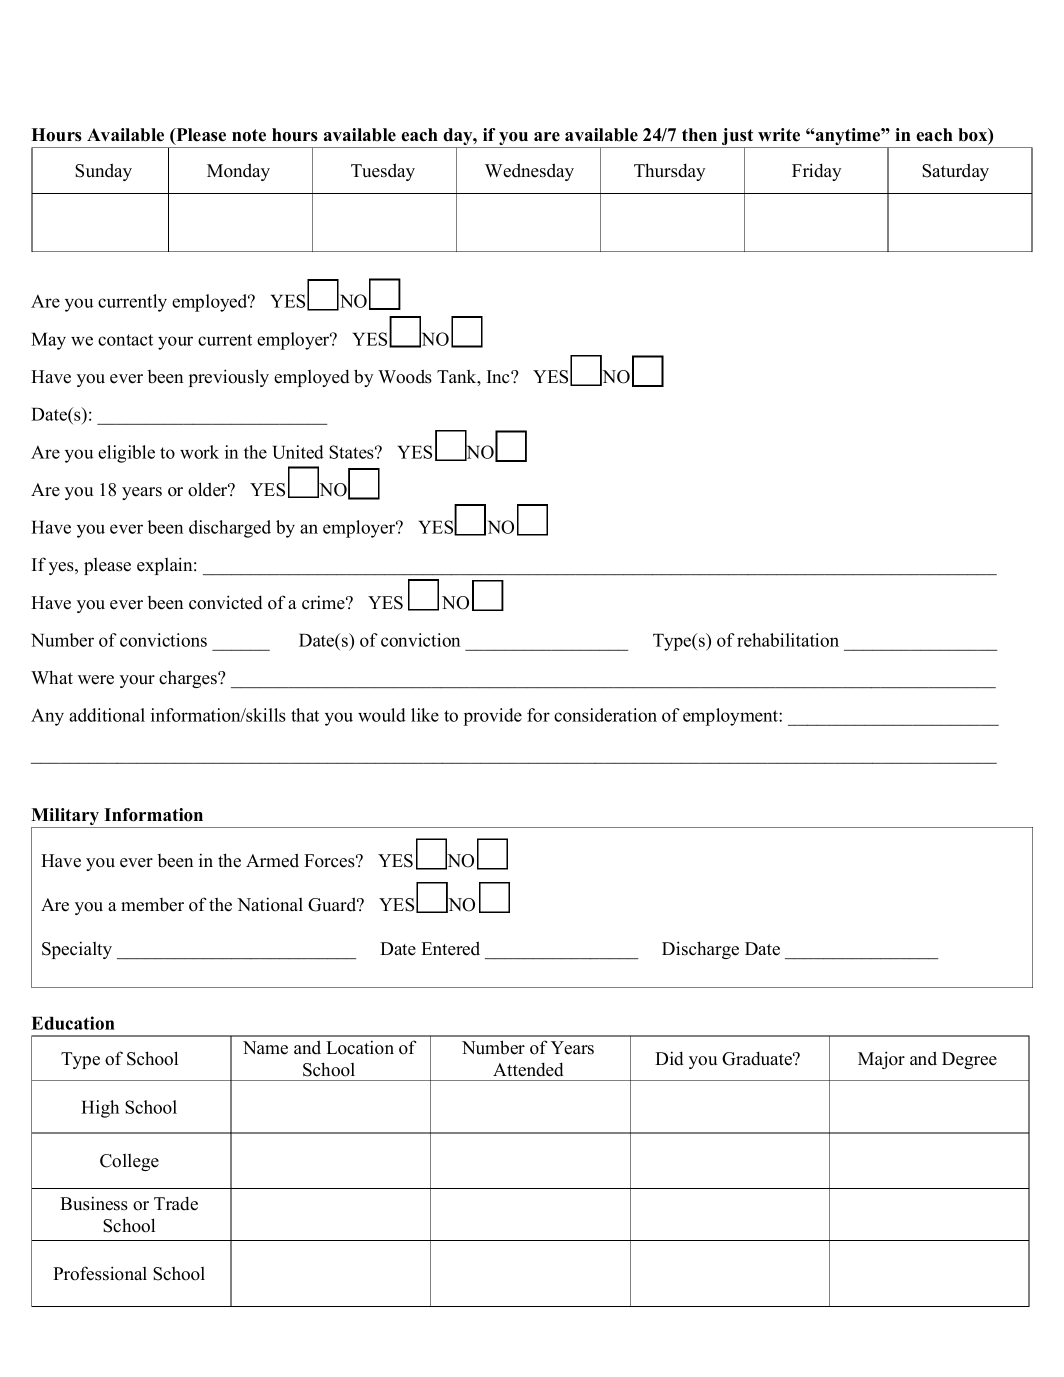 The width and height of the image is (1064, 1377). I want to click on Sunday, so click(103, 172).
